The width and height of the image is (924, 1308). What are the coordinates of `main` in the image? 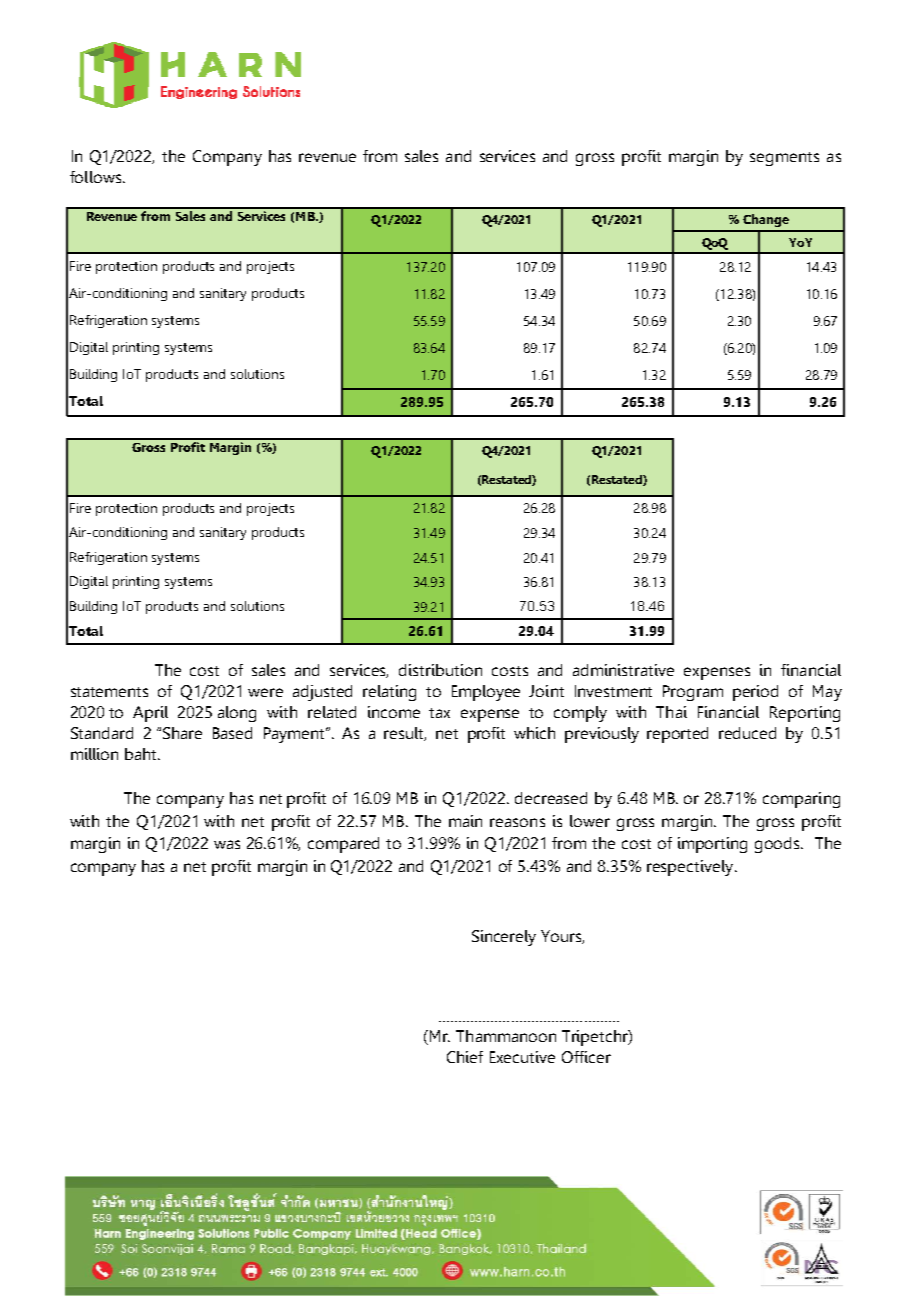 It's located at (465, 821).
